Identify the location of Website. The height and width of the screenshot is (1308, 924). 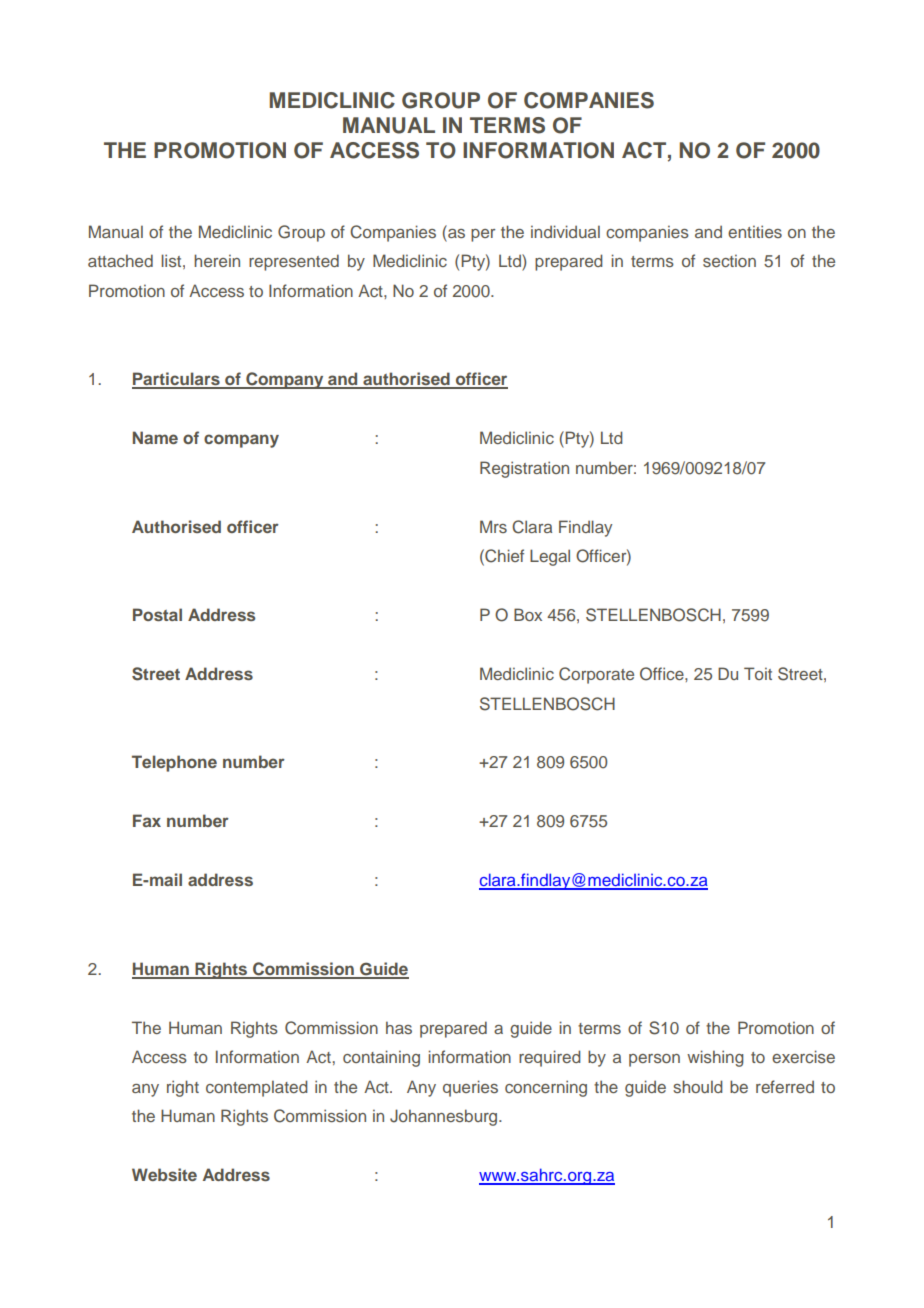
(164, 1174).
